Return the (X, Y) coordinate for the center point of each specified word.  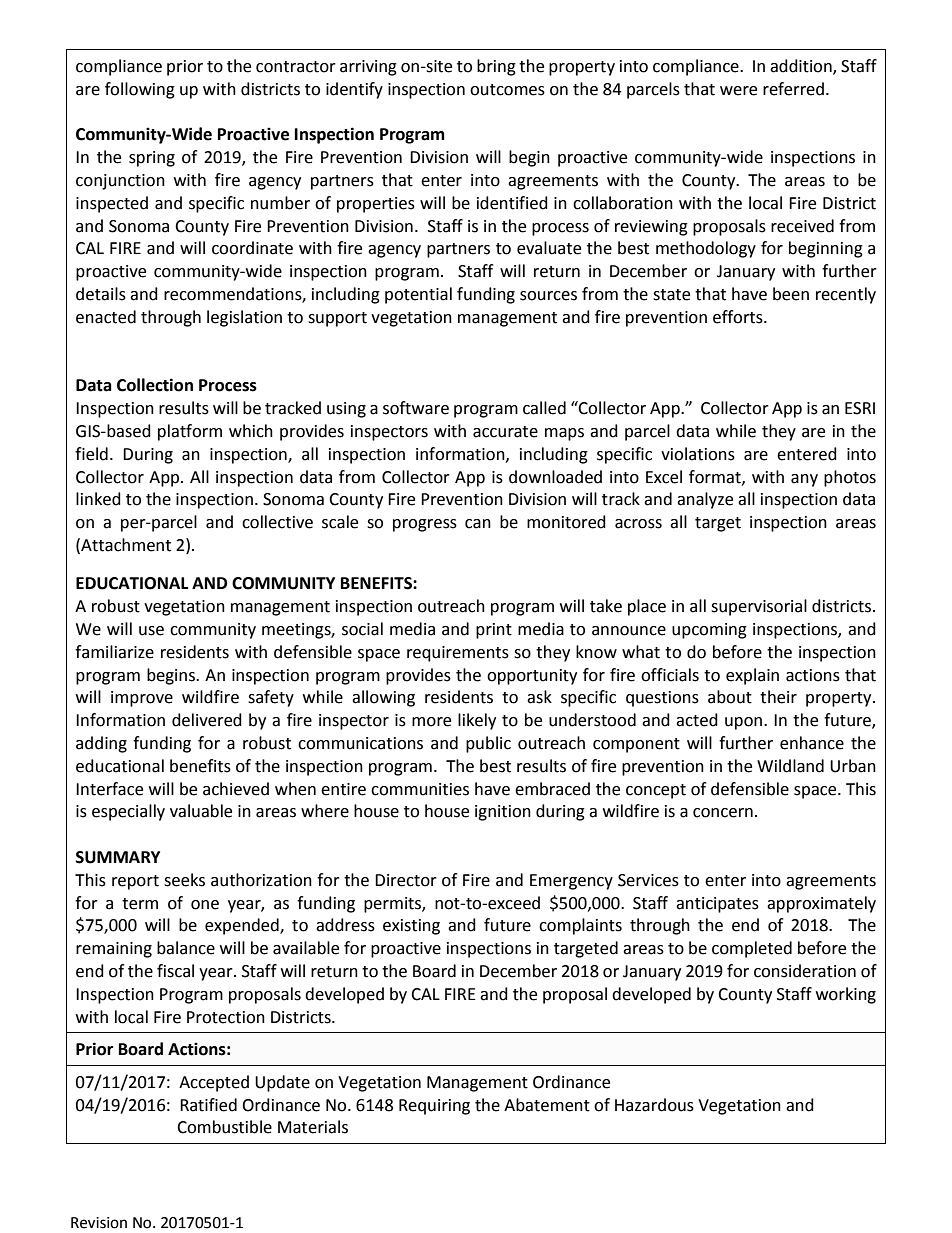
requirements (458, 654)
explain (752, 676)
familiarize (114, 652)
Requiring (434, 1107)
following (140, 90)
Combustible (224, 1127)
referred (793, 89)
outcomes (507, 90)
